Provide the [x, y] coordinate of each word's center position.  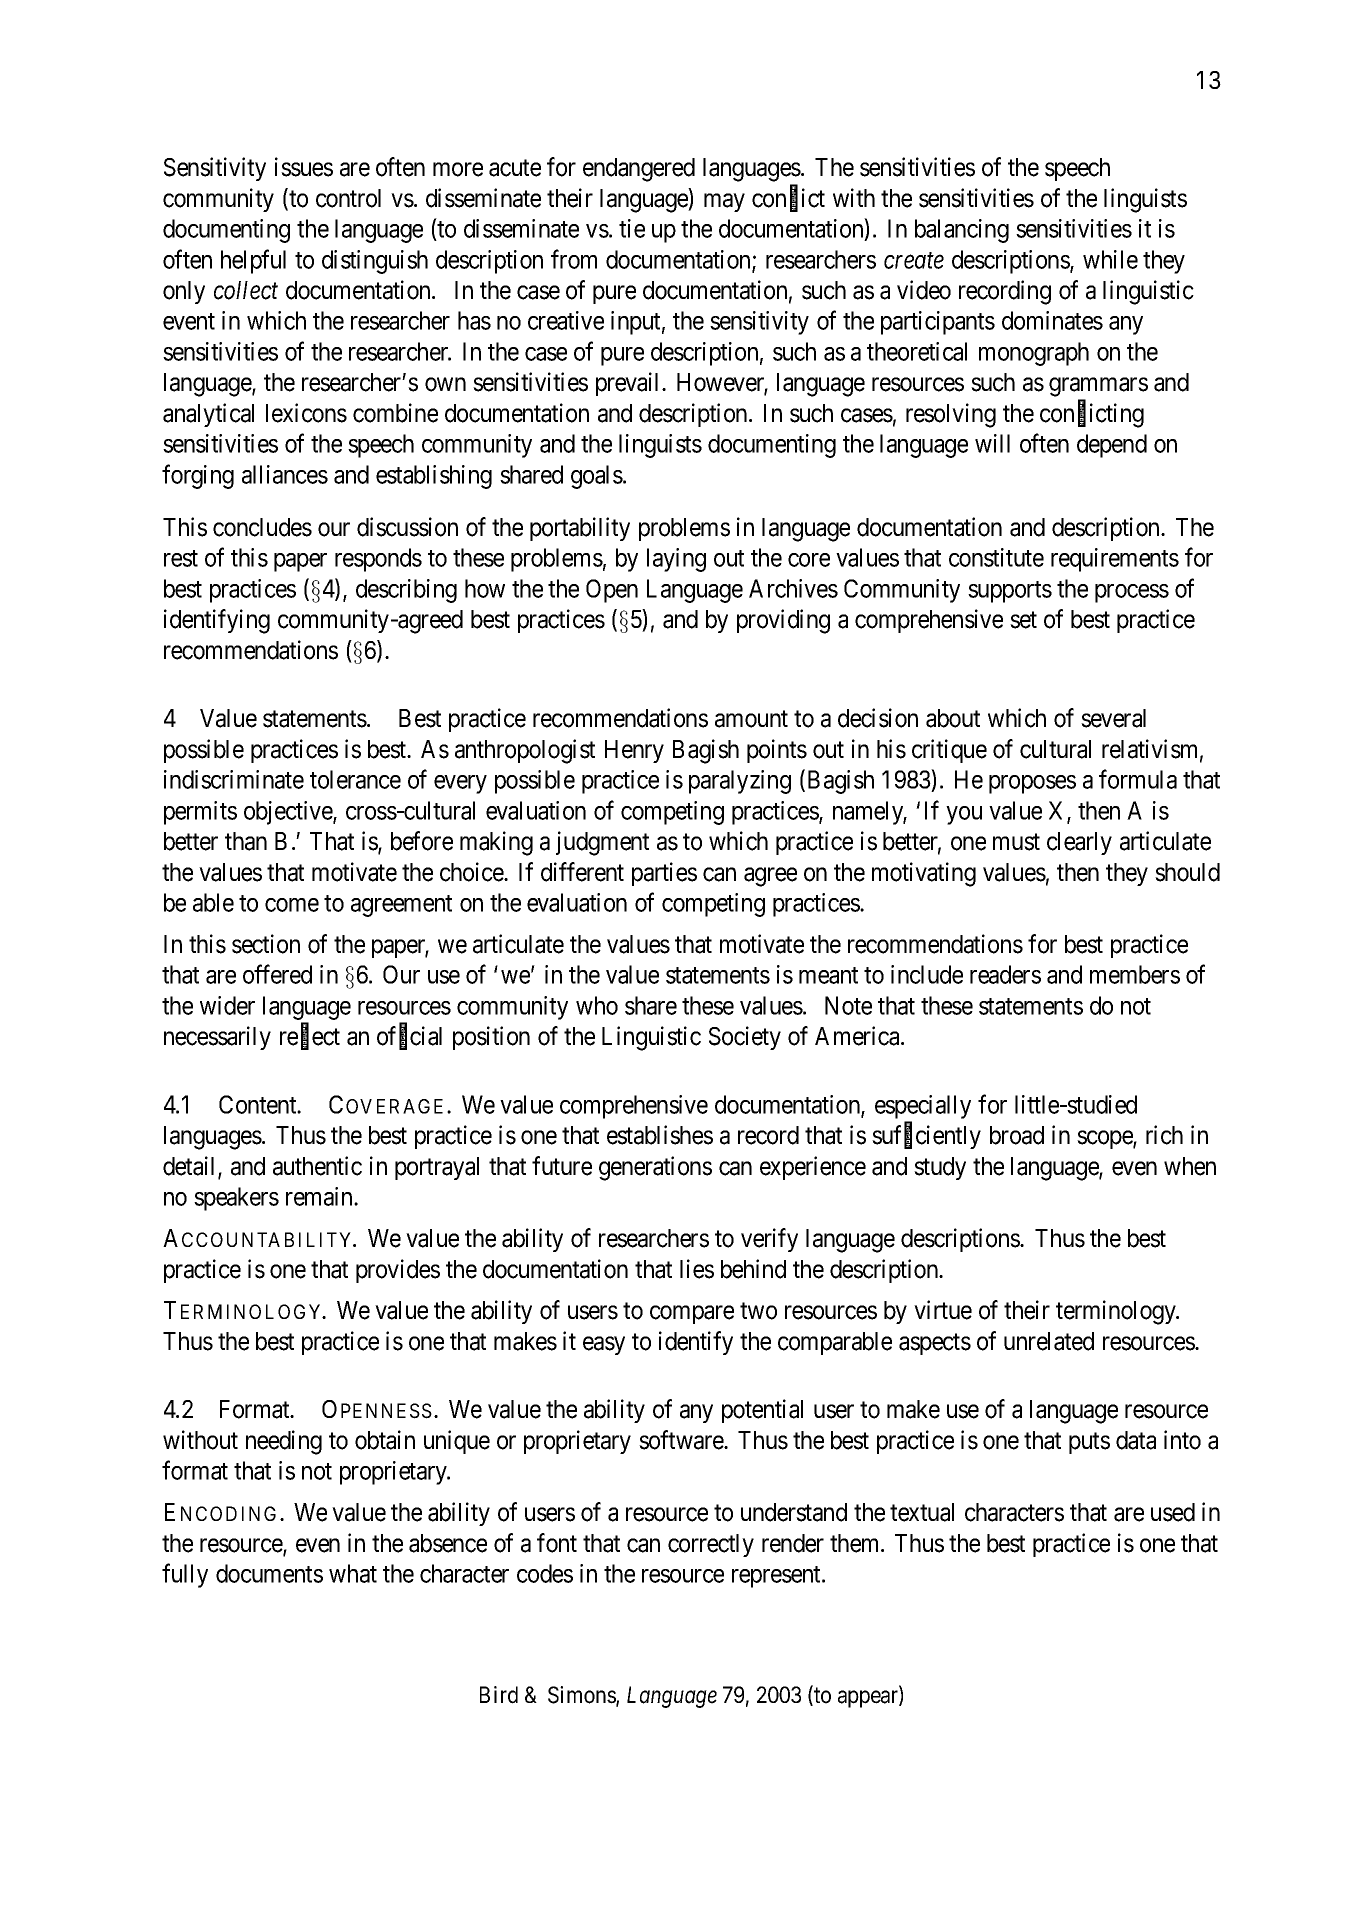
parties [664, 874]
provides [398, 1271]
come [292, 905]
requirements [1115, 560]
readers [1005, 974]
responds [378, 560]
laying [676, 560]
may [724, 202]
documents [269, 1573]
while [1110, 259]
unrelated [1049, 1341]
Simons [582, 1696]
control [348, 198]
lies [697, 1269]
